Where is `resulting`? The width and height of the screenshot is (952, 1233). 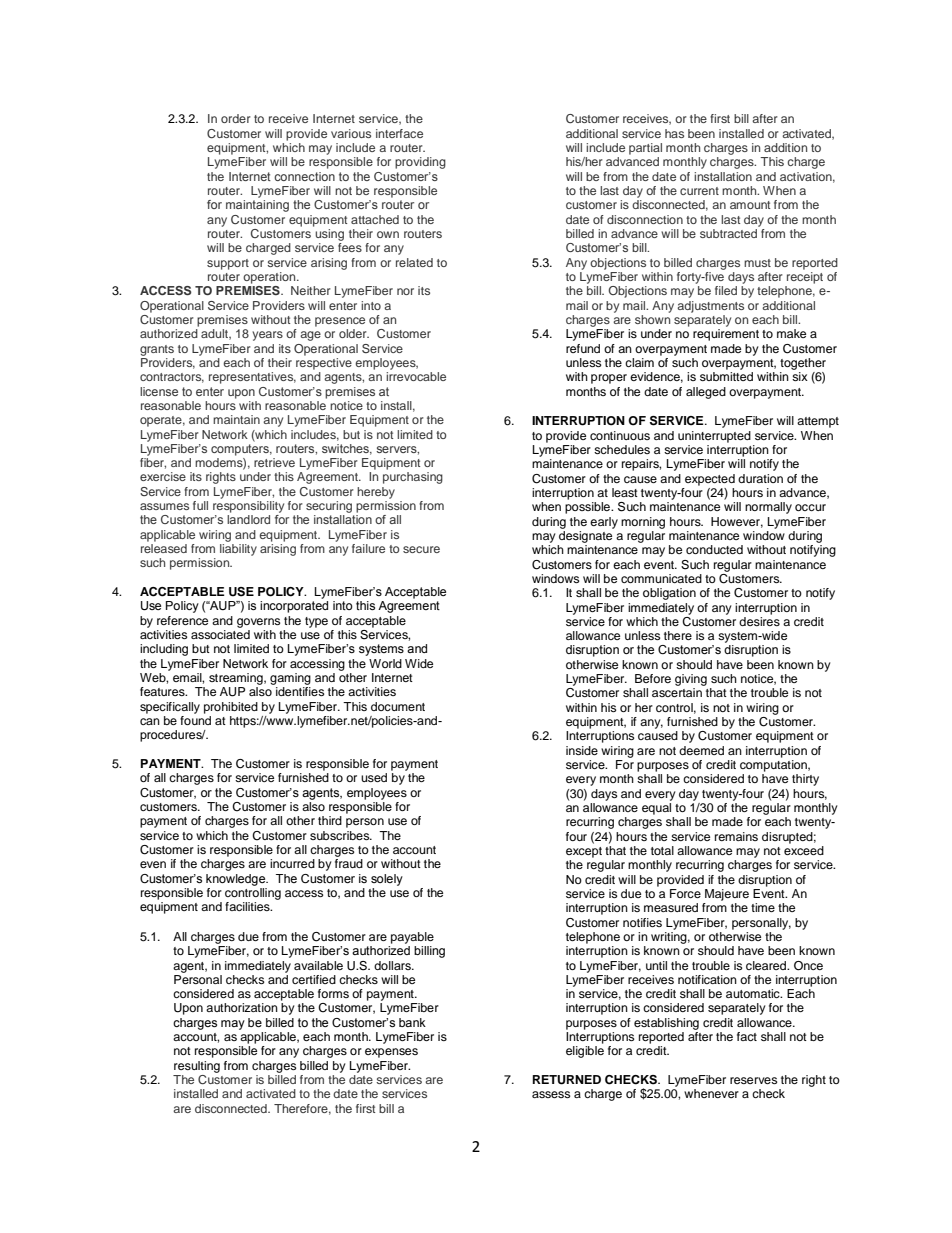
resulting is located at coordinates (197, 1067).
